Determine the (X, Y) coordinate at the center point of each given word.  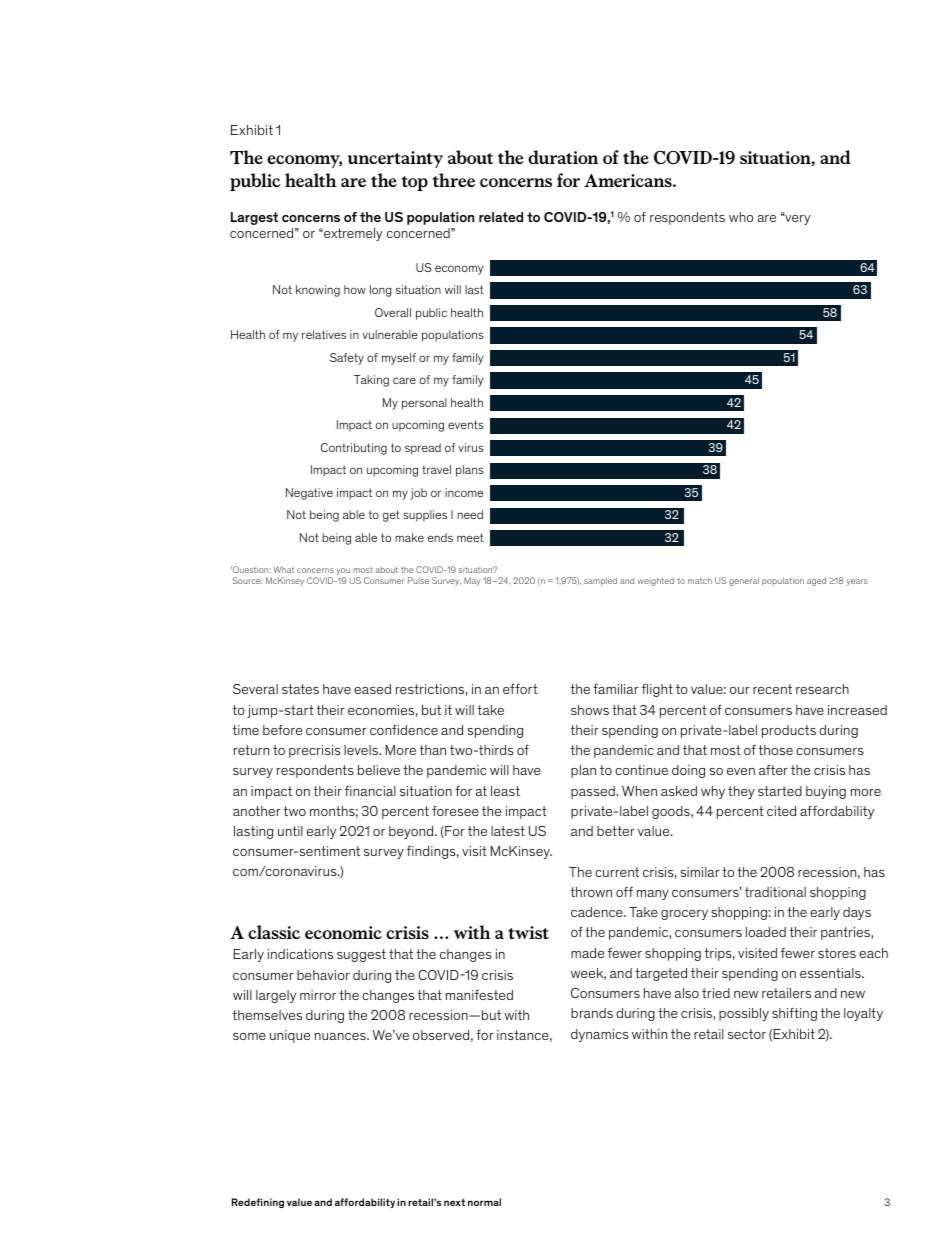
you (343, 573)
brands (592, 1013)
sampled (600, 581)
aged (816, 581)
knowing (318, 291)
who (741, 217)
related (501, 217)
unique (290, 1036)
